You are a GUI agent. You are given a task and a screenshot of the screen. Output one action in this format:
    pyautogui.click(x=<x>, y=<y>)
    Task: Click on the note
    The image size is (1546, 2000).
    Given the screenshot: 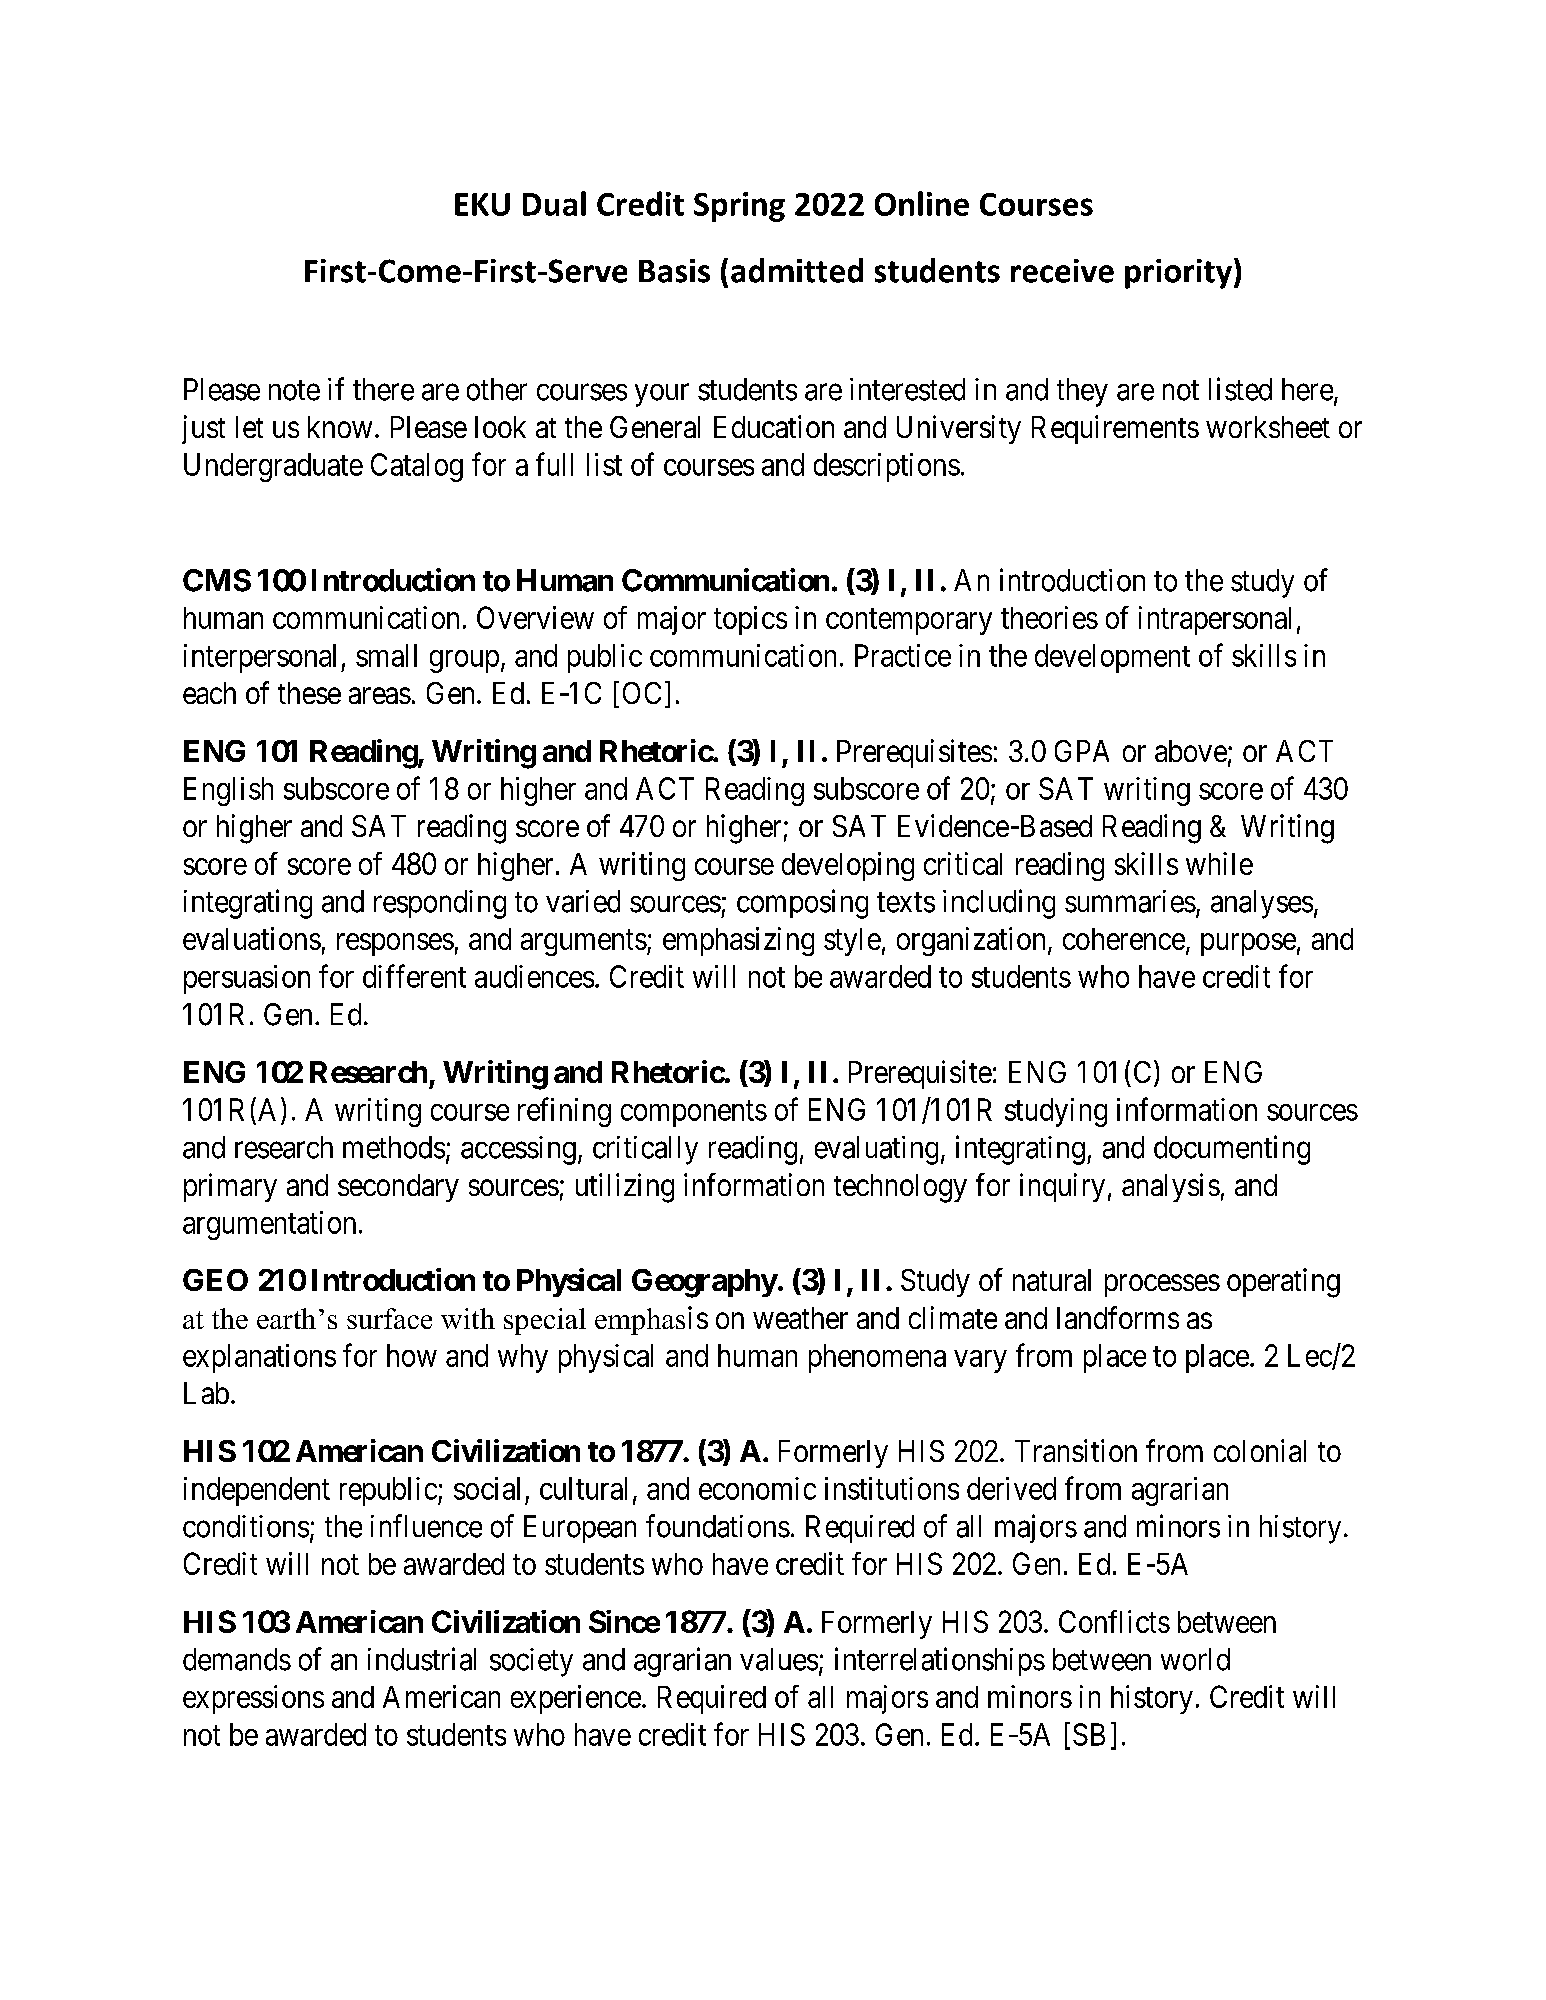 What is the action you would take?
    pyautogui.click(x=294, y=390)
